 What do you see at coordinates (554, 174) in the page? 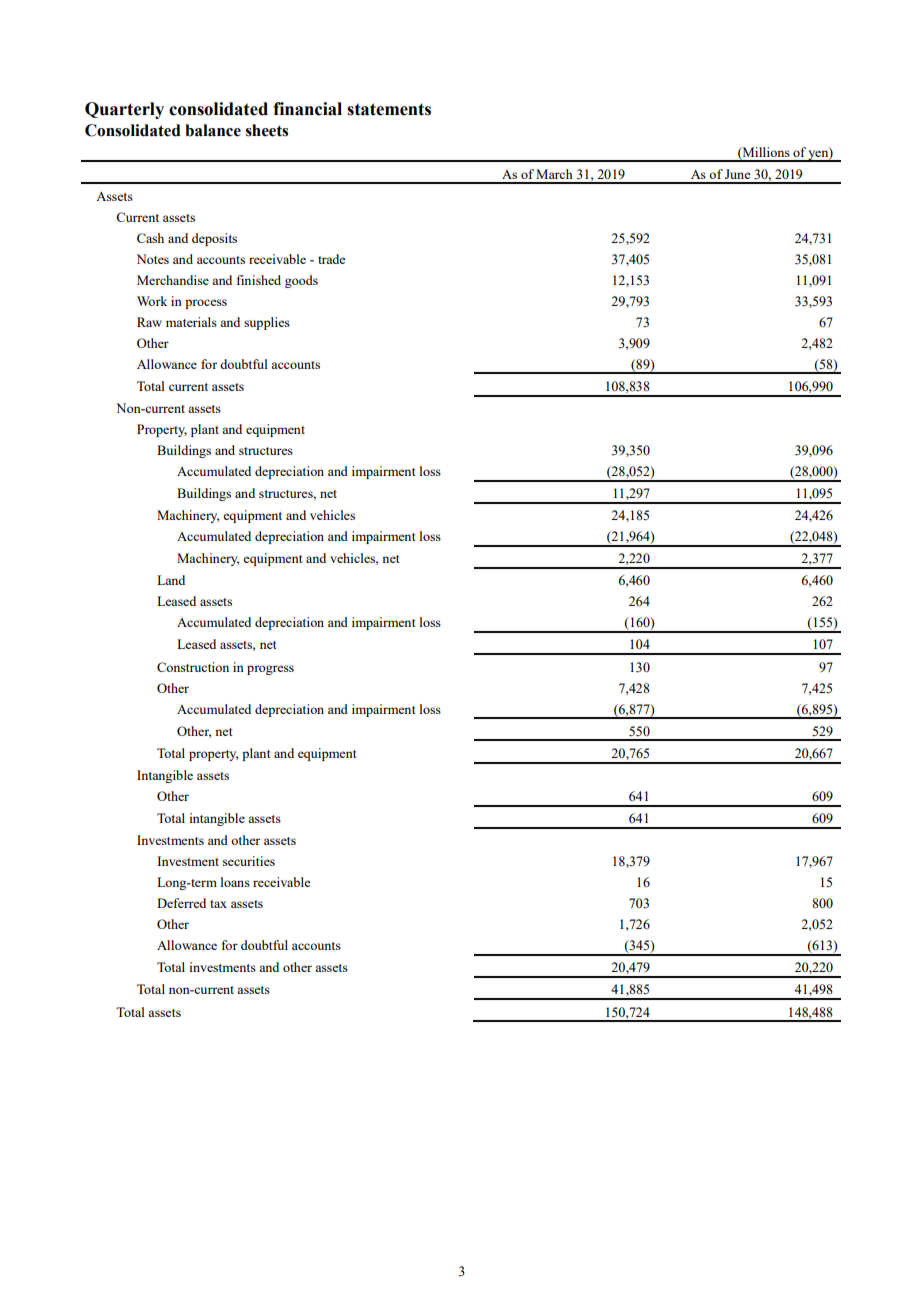
I see `March` at bounding box center [554, 174].
